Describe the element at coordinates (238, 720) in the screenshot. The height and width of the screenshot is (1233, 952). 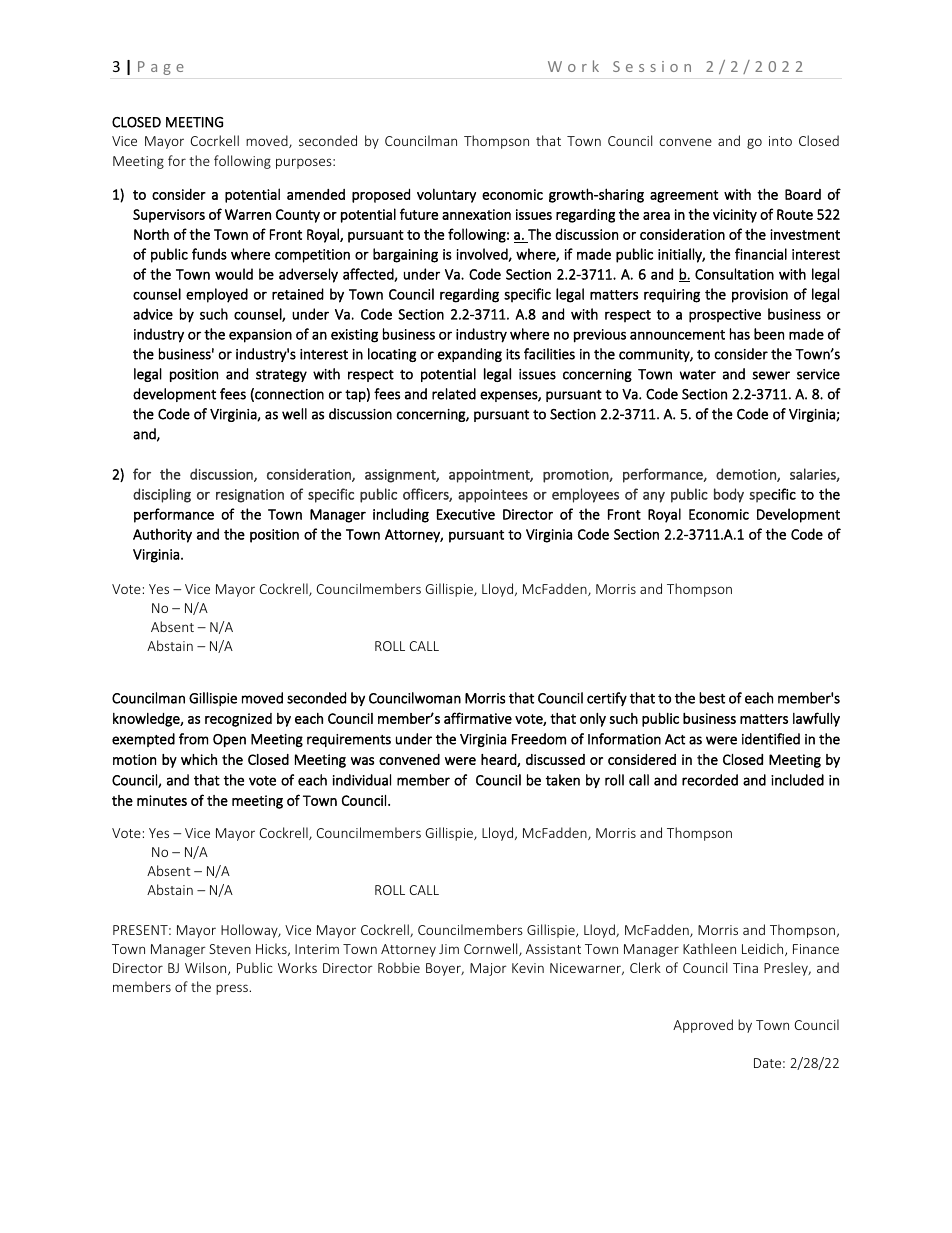
I see `recognized` at that location.
